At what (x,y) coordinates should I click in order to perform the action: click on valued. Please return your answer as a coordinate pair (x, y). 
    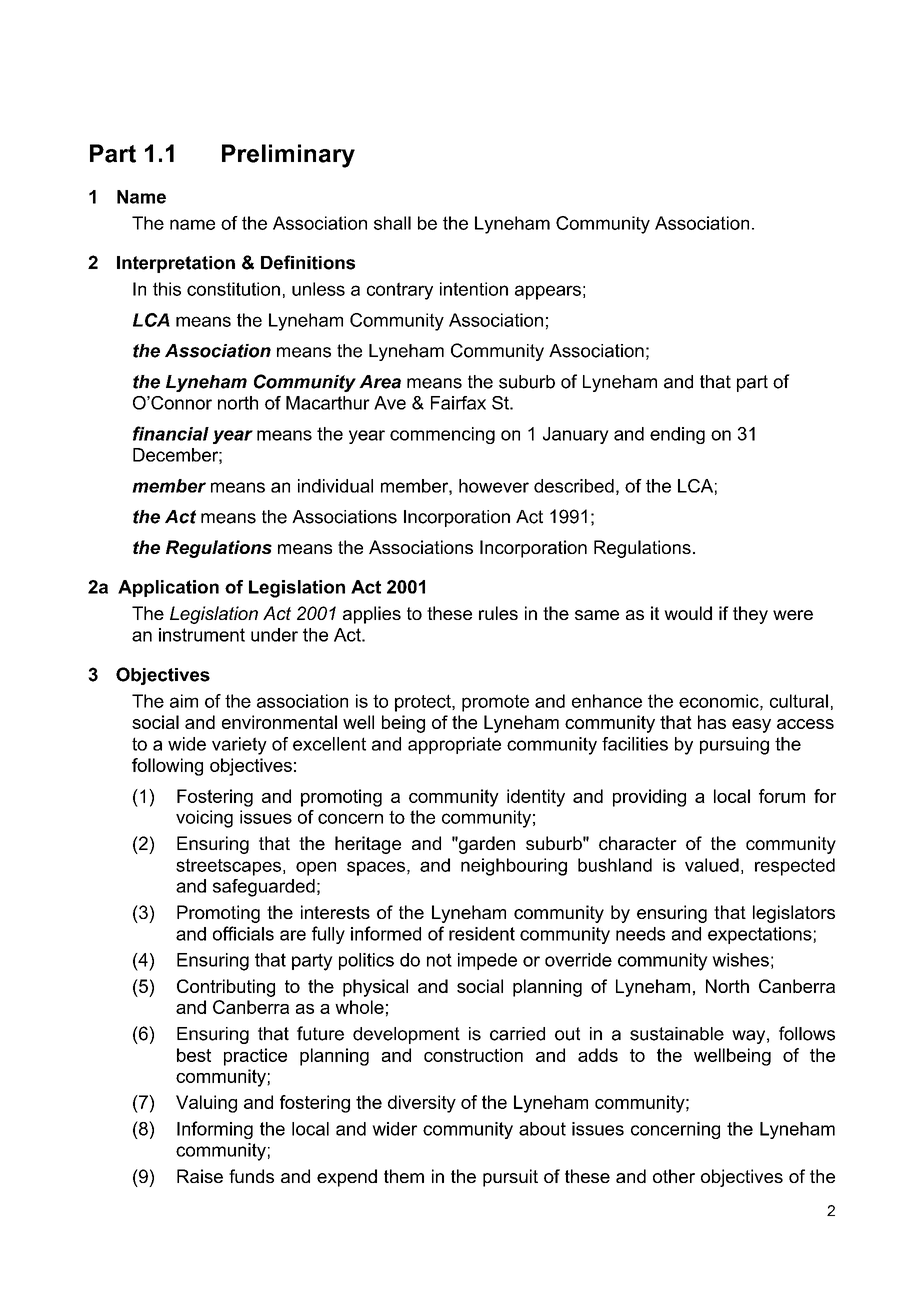
    Looking at the image, I should click on (712, 865).
